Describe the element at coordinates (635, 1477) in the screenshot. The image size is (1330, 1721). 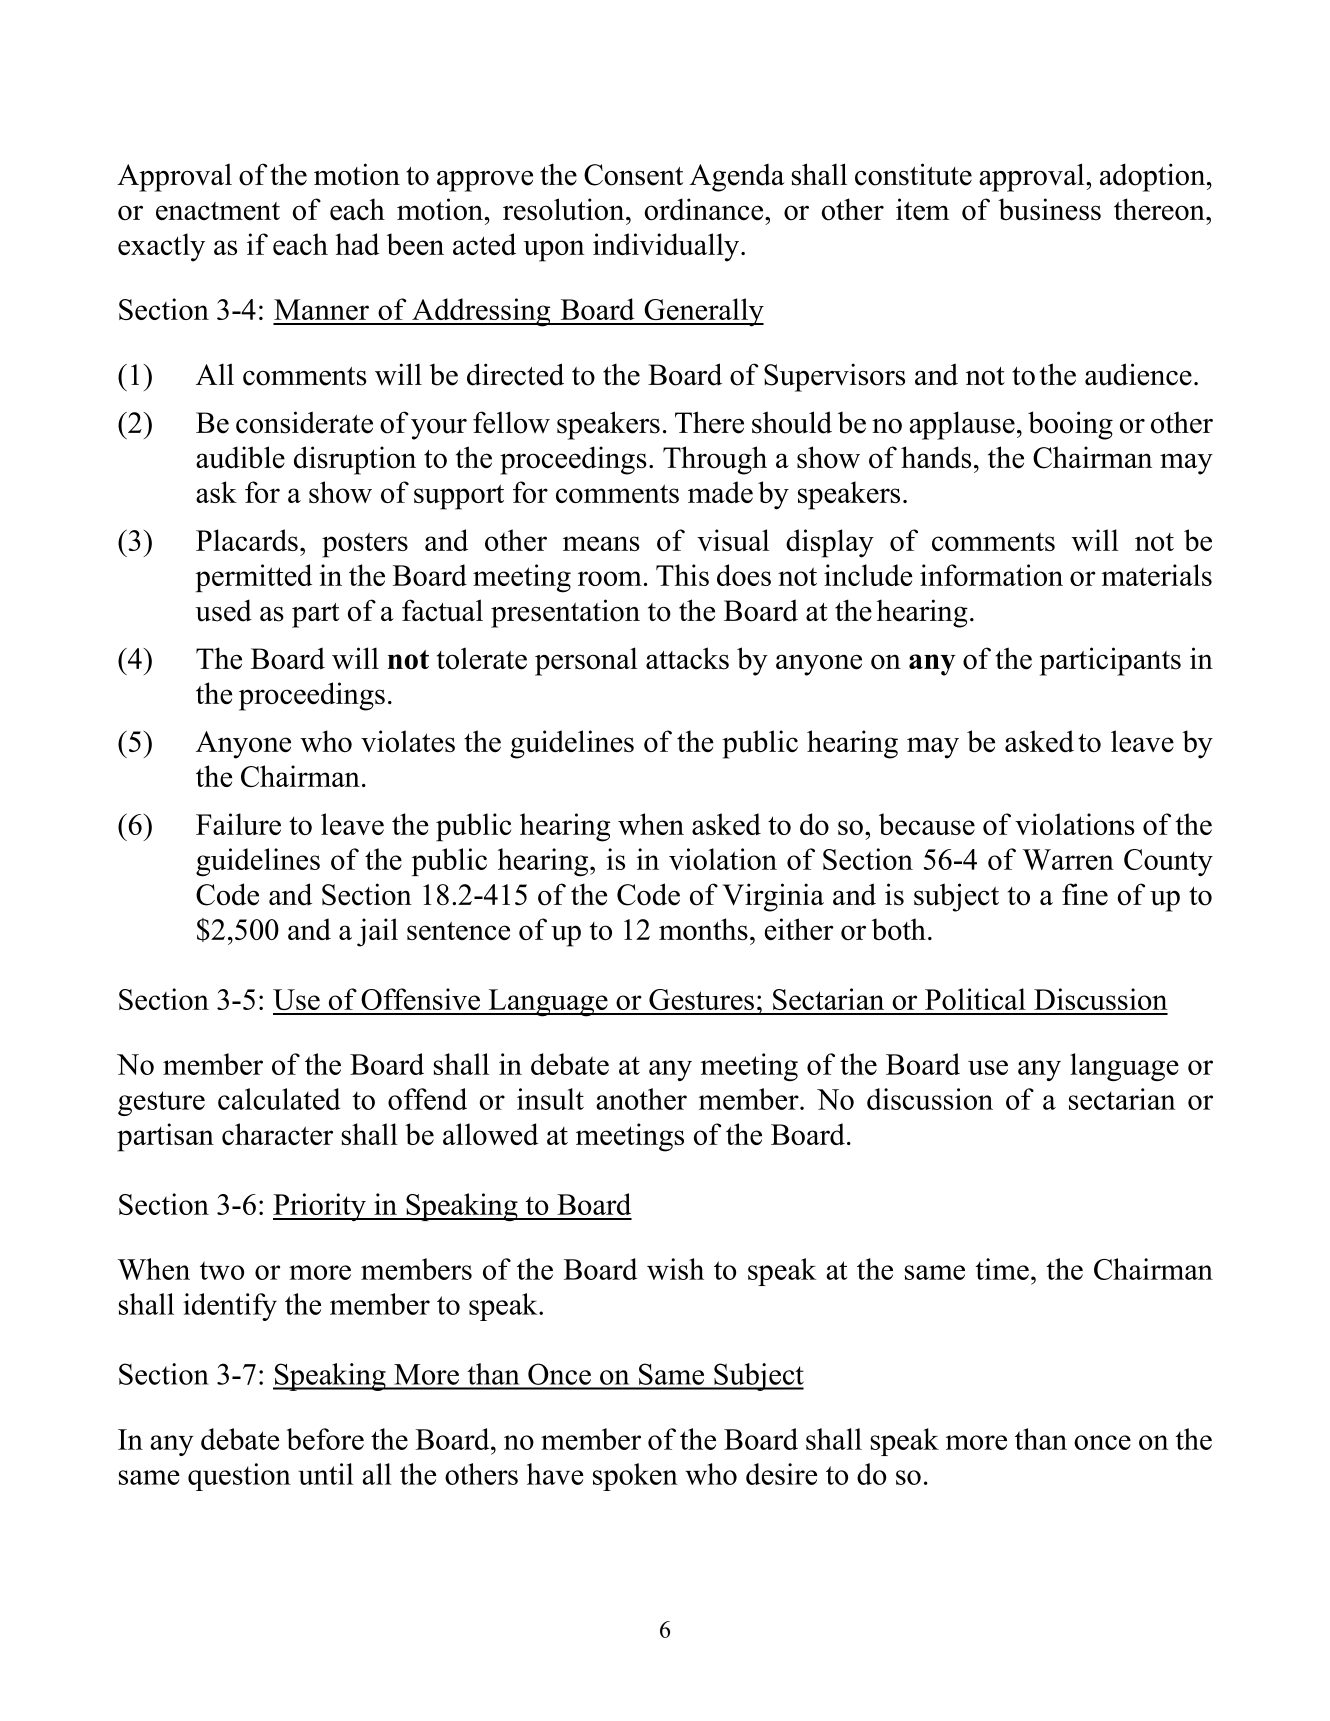
I see `spoken` at that location.
